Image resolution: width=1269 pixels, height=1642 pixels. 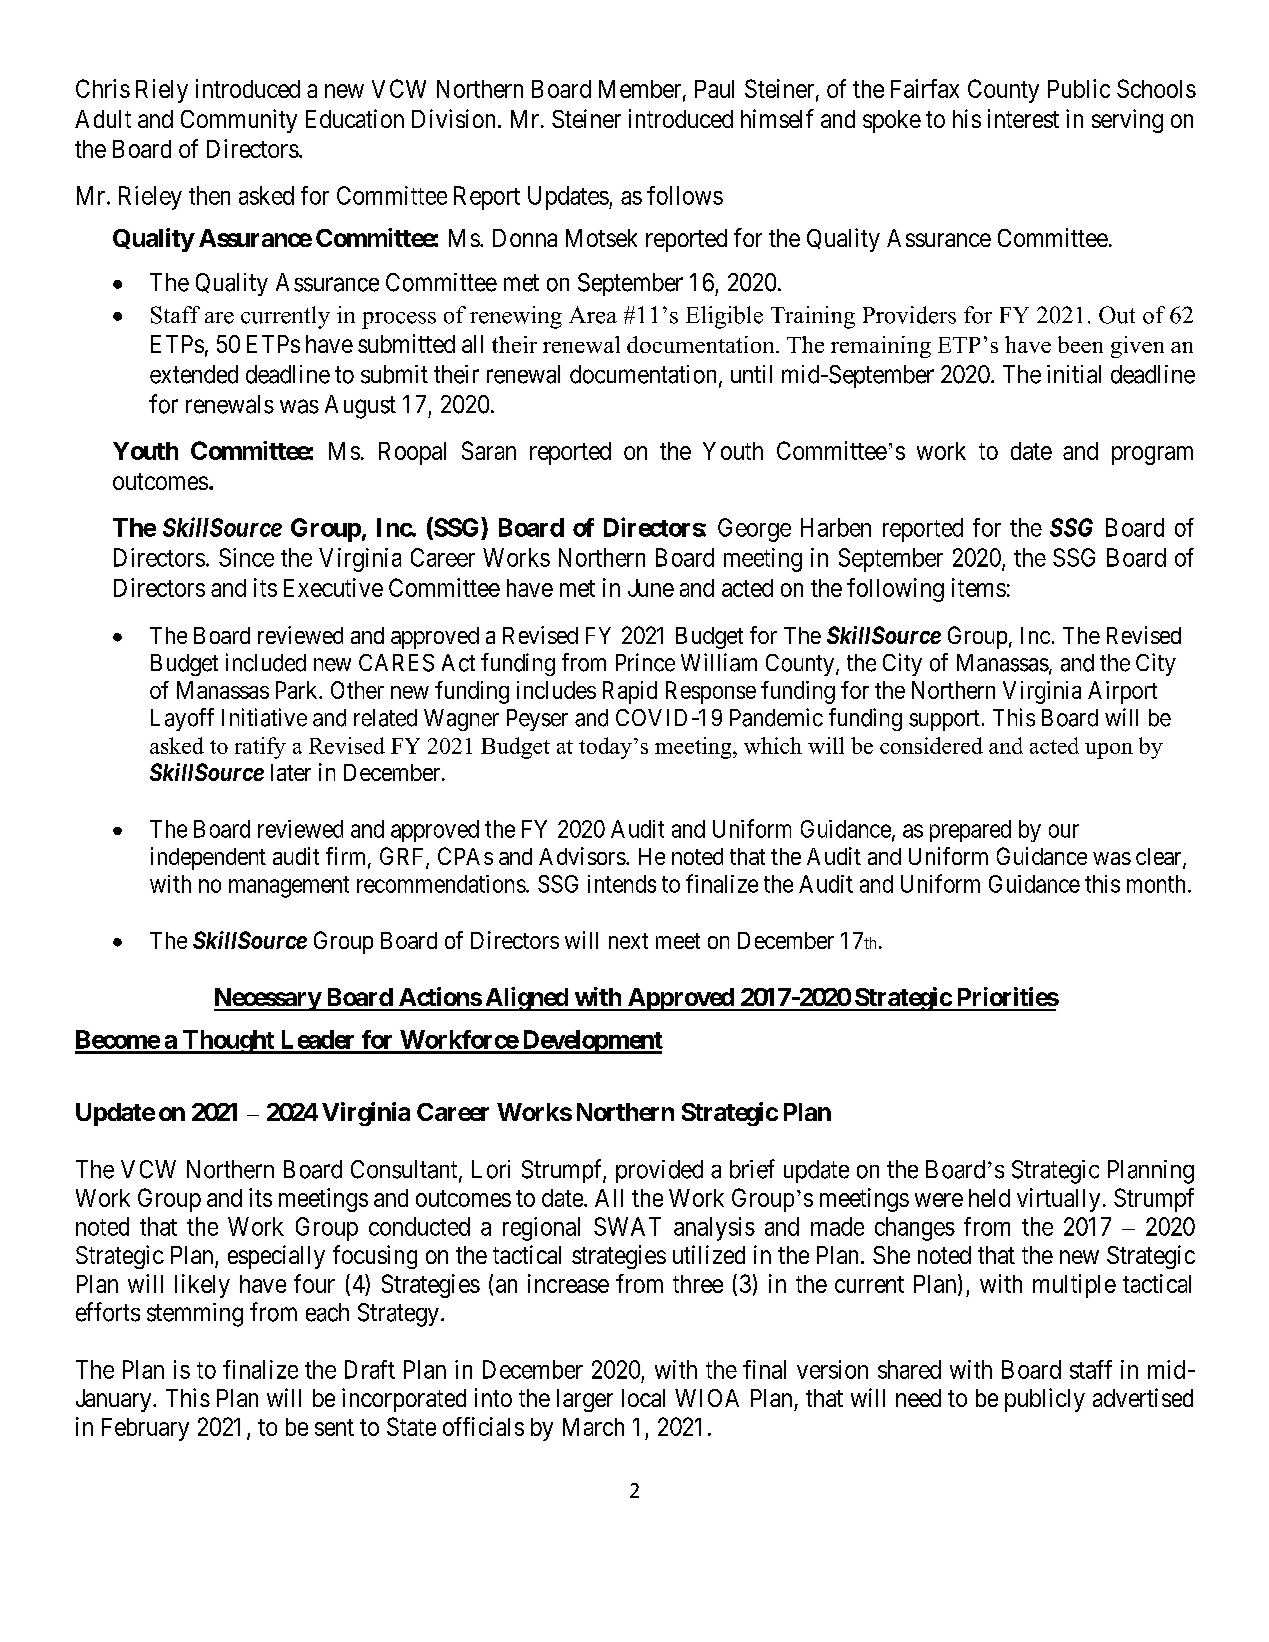 I want to click on ratify, so click(x=260, y=748).
